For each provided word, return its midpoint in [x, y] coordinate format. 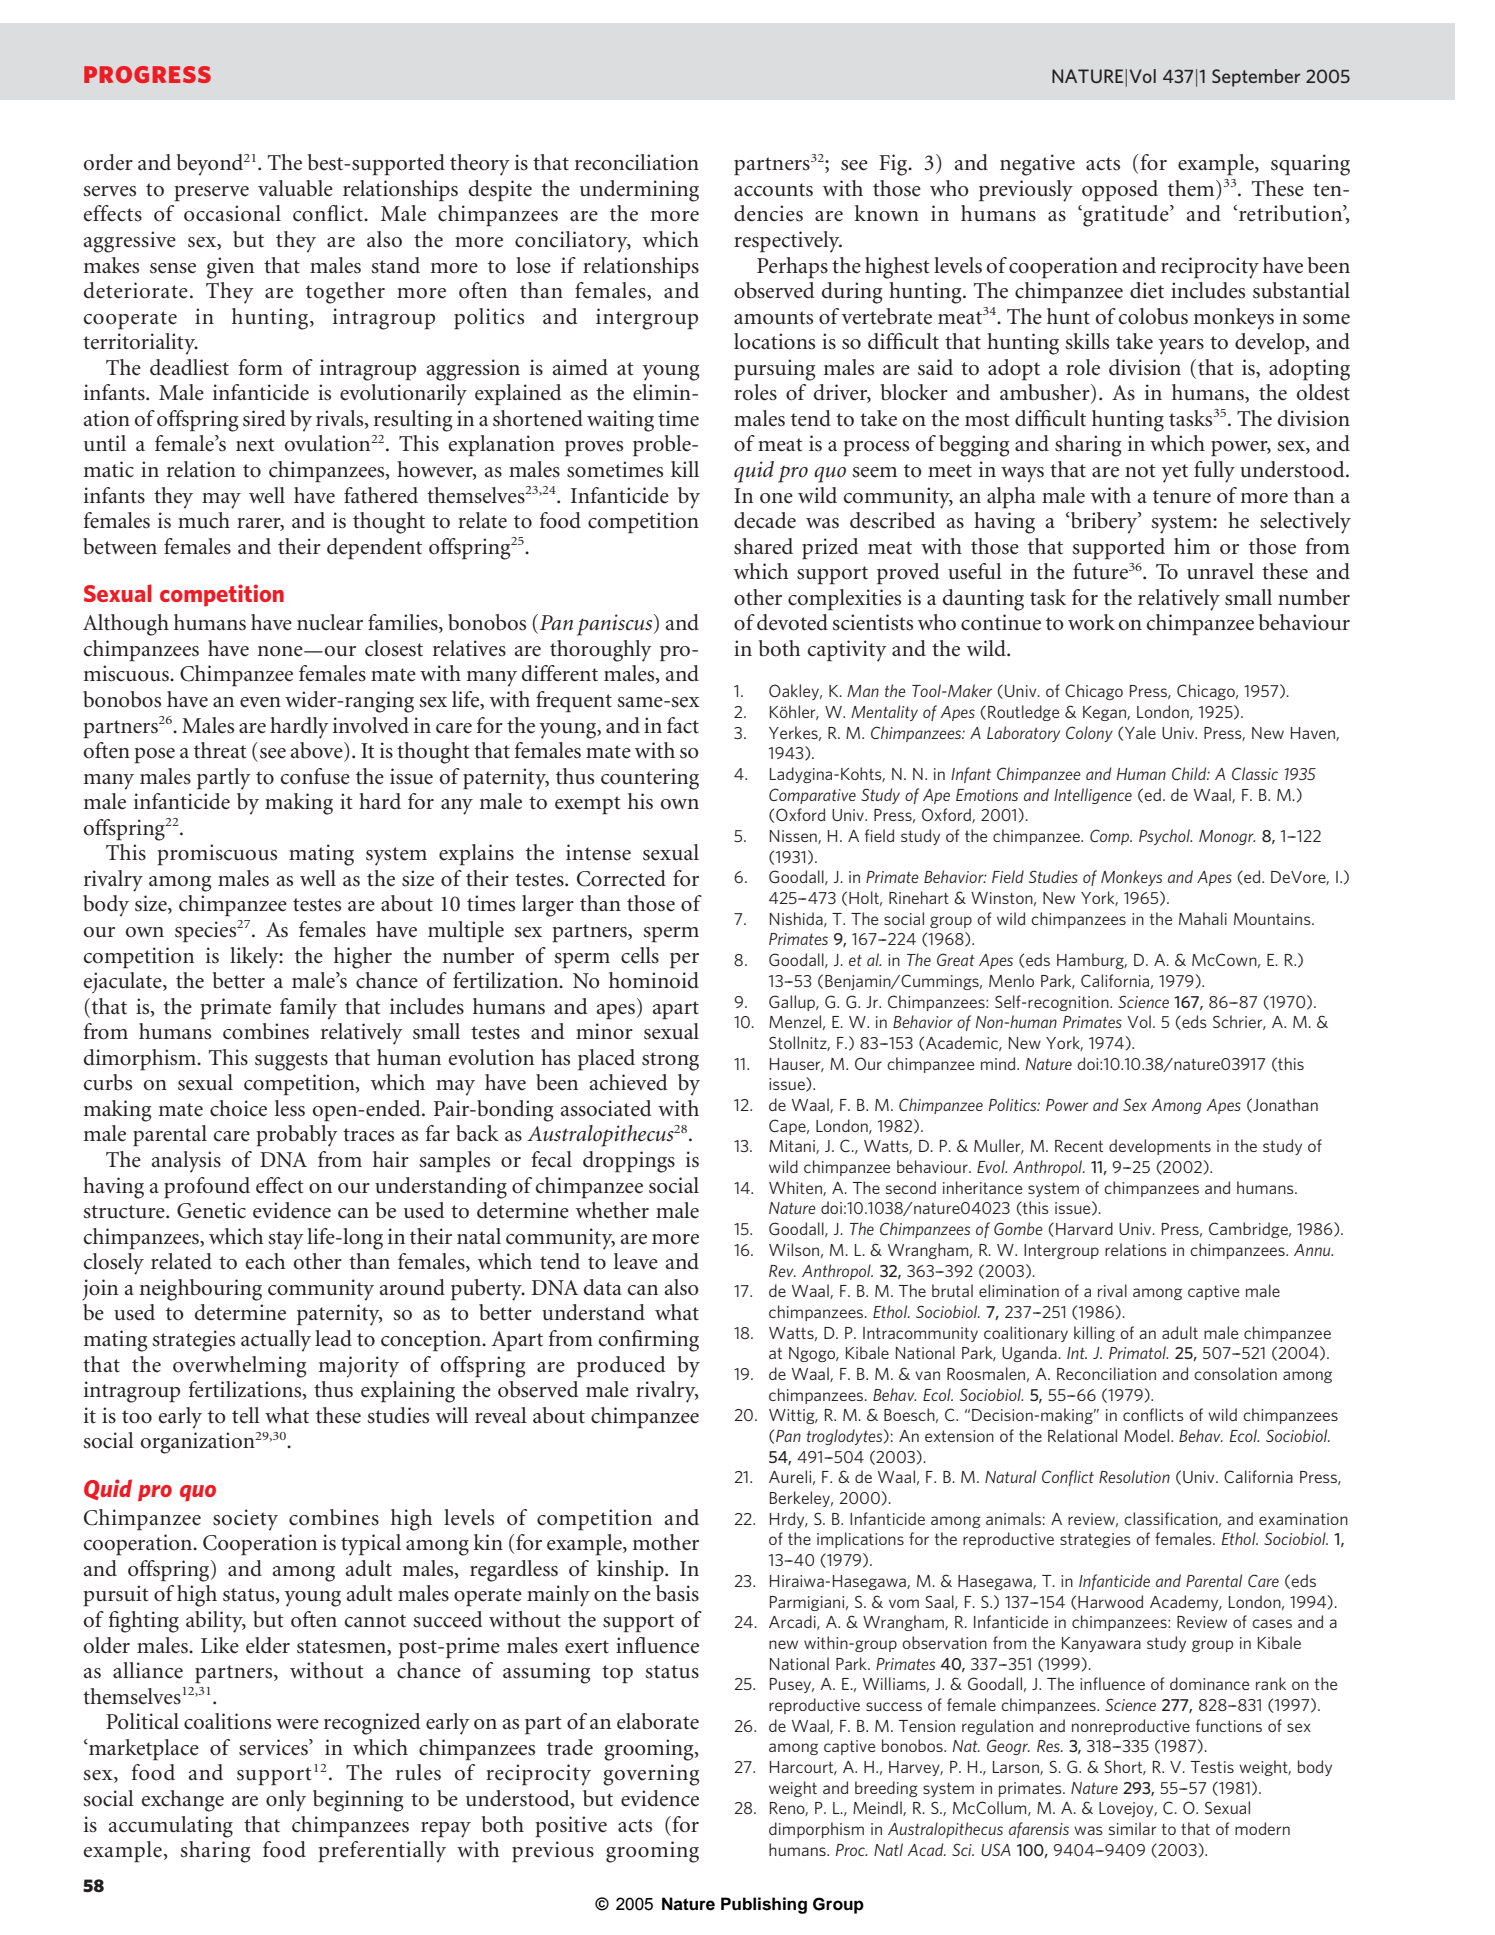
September [1256, 78]
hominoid [654, 980]
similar [1133, 1828]
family [308, 1009]
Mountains [1273, 919]
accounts [773, 190]
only [286, 1801]
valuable [295, 188]
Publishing [764, 1905]
